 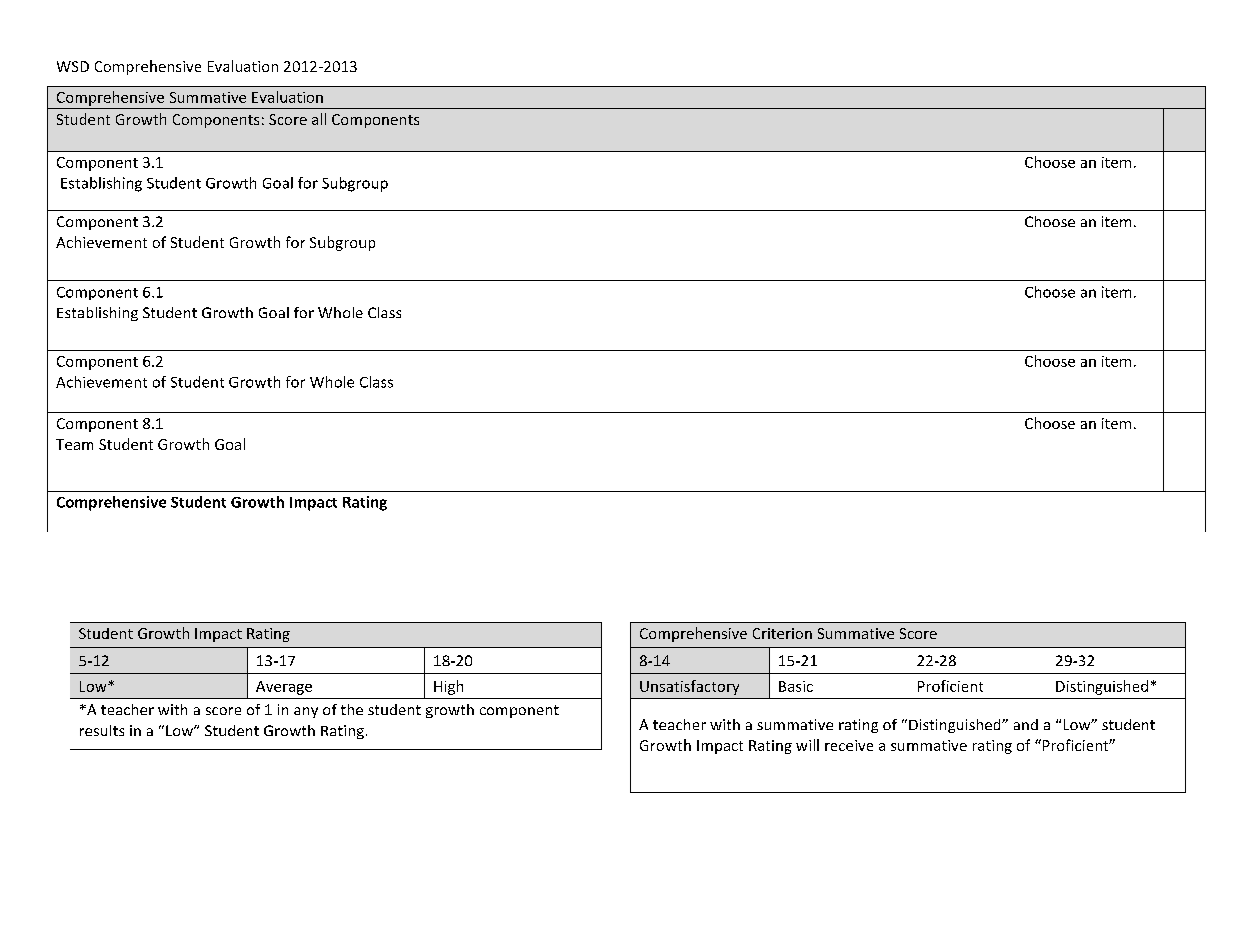 I want to click on Team, so click(x=74, y=444).
